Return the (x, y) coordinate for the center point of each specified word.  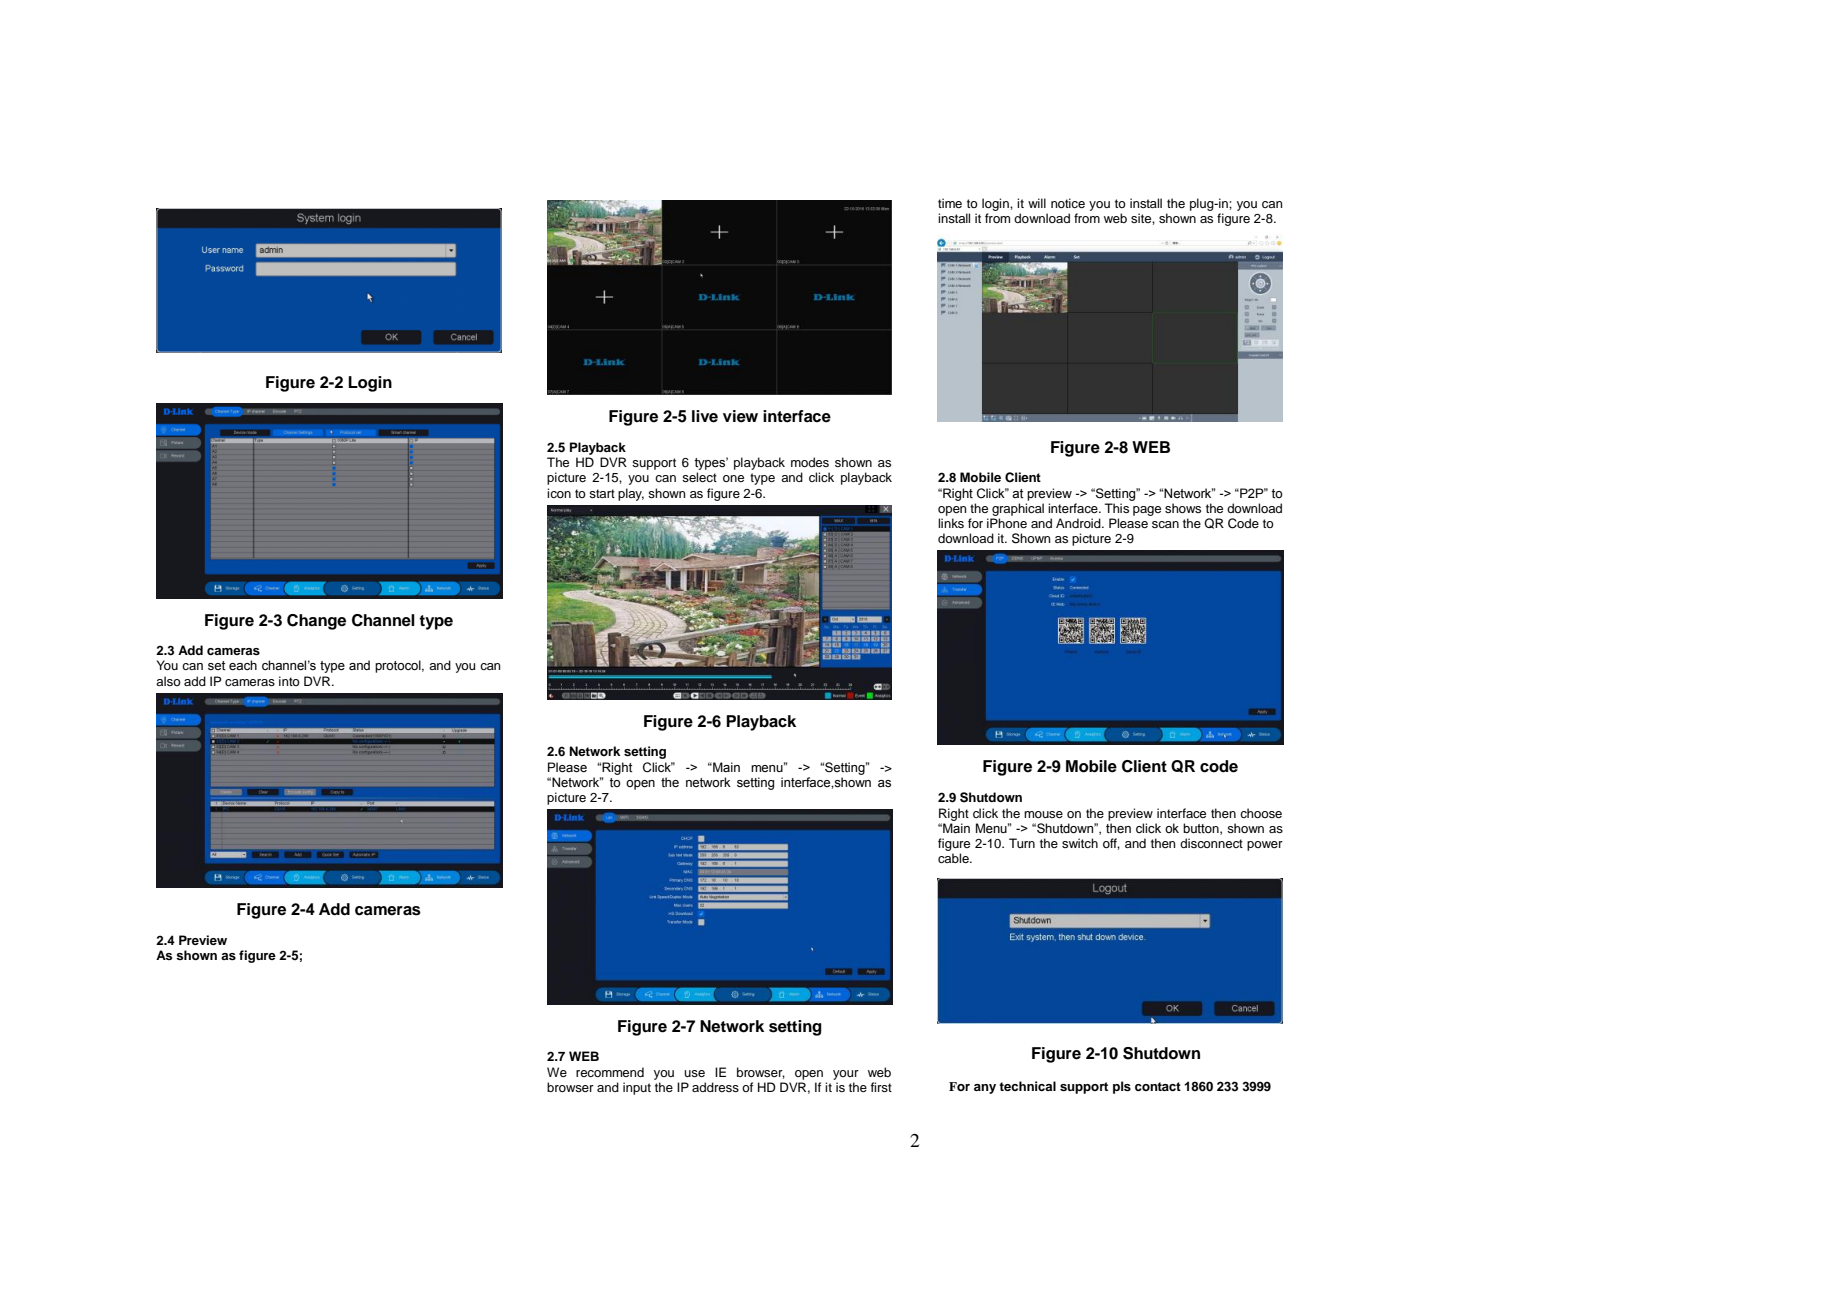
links (951, 523)
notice (1068, 203)
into (289, 681)
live (705, 416)
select (699, 477)
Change (316, 622)
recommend (610, 1072)
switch (1080, 843)
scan (1165, 524)
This (1117, 508)
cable (954, 858)
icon (559, 493)
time (950, 203)
